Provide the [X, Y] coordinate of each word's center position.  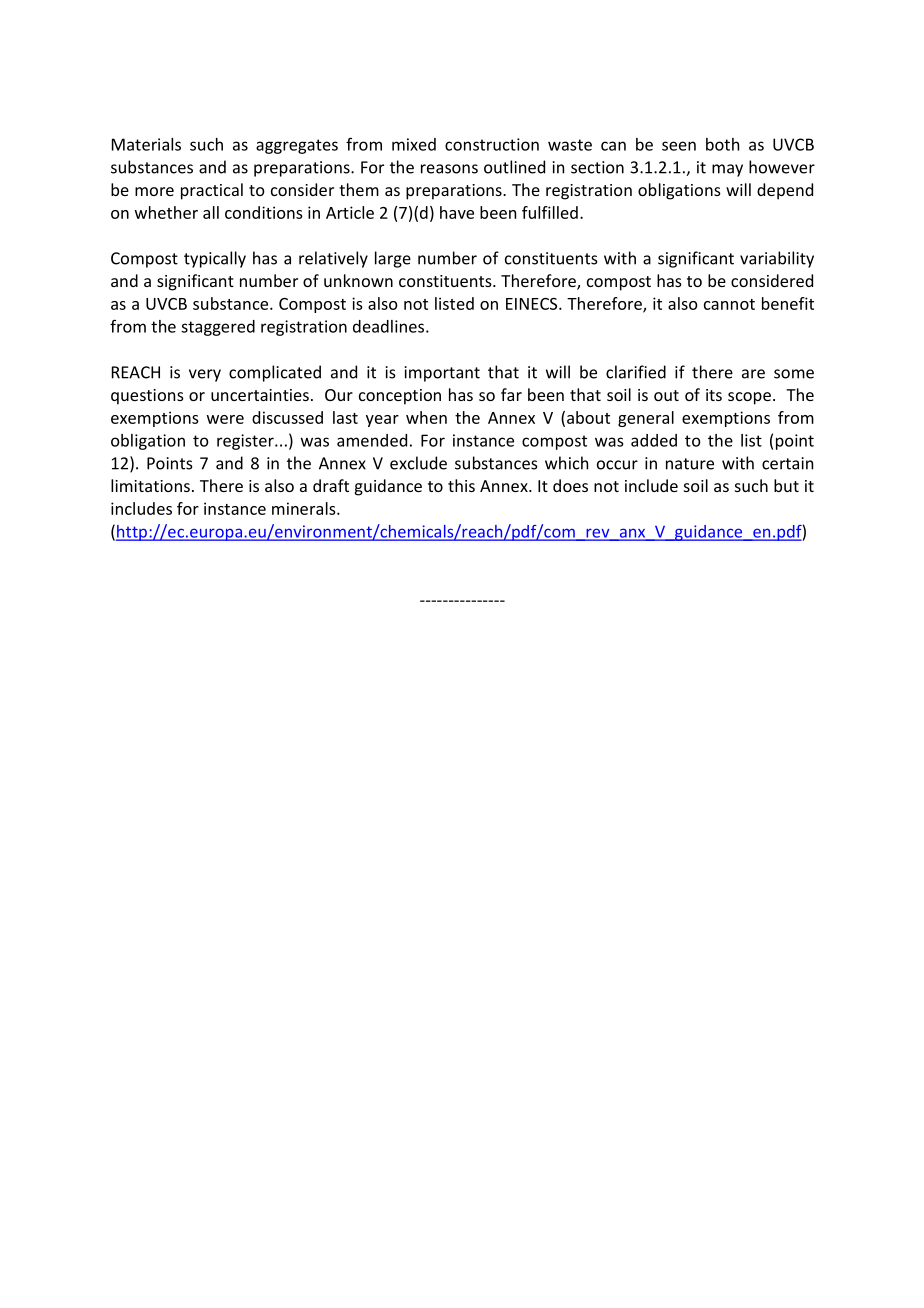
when [426, 417]
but [786, 485]
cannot [729, 304]
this [461, 485]
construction [492, 144]
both [722, 144]
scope [749, 398]
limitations [150, 485]
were [225, 419]
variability [777, 259]
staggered [218, 328]
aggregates [297, 146]
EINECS [533, 304]
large [393, 259]
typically [215, 259]
